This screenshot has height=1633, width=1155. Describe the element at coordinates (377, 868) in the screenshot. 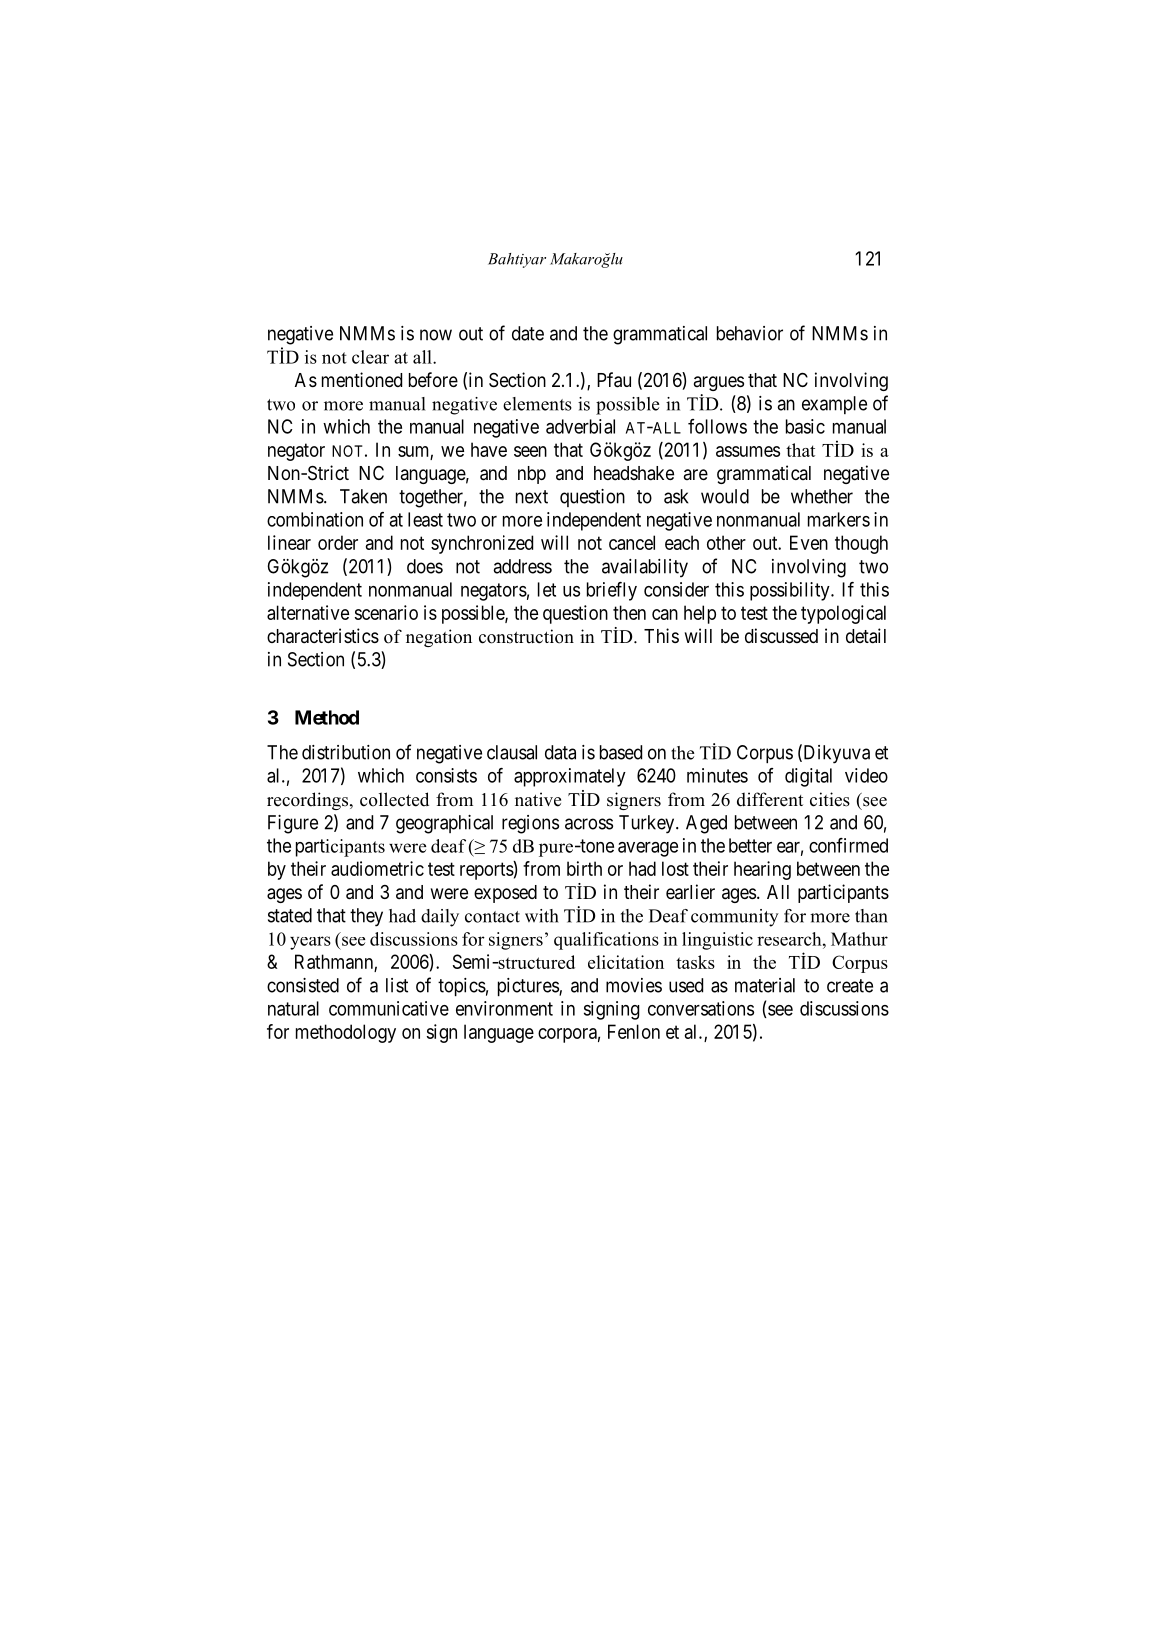

I see `audiometric` at that location.
